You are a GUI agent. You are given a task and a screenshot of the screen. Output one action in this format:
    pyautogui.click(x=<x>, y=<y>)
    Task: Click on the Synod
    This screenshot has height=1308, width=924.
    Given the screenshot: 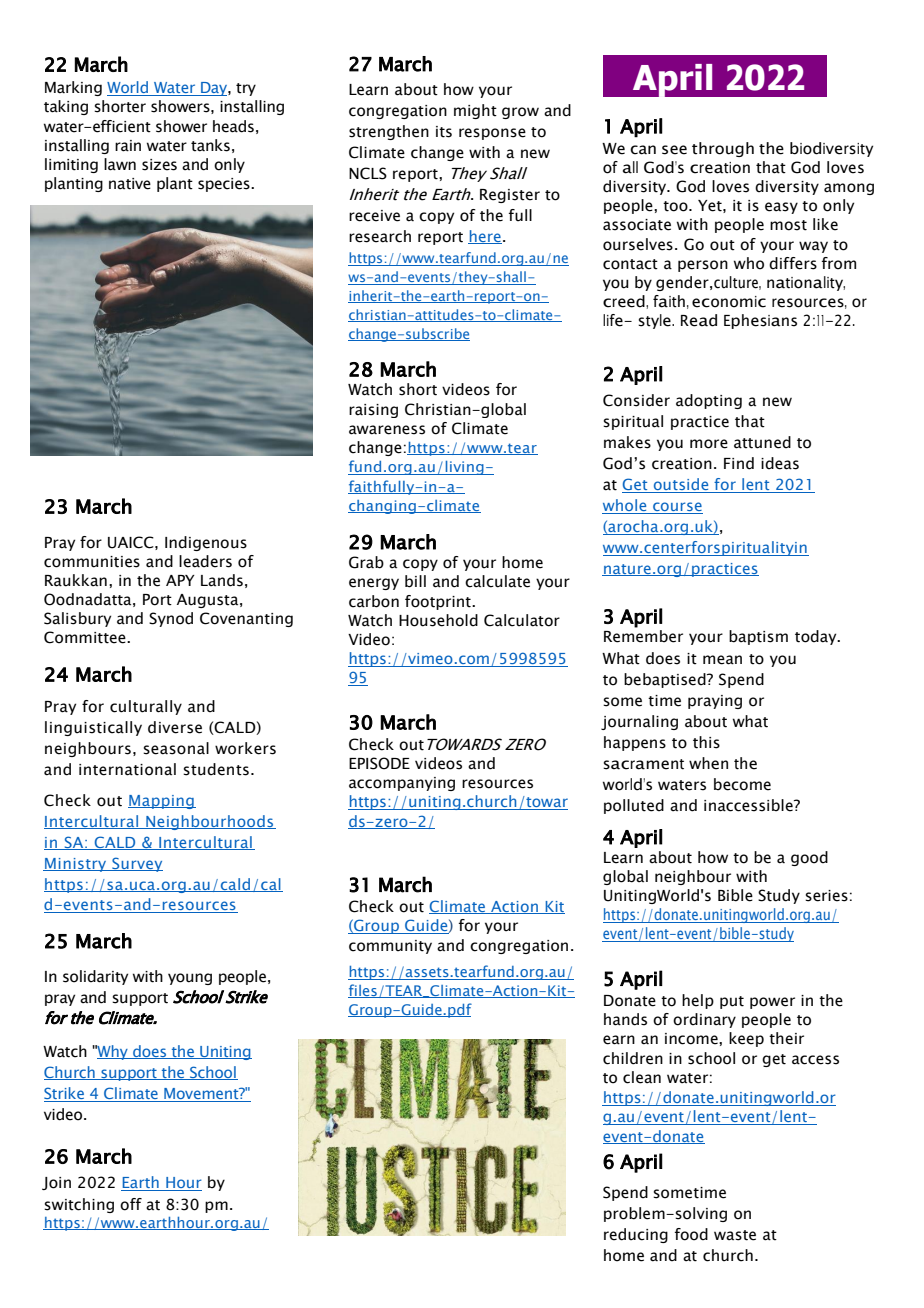 What is the action you would take?
    pyautogui.click(x=171, y=619)
